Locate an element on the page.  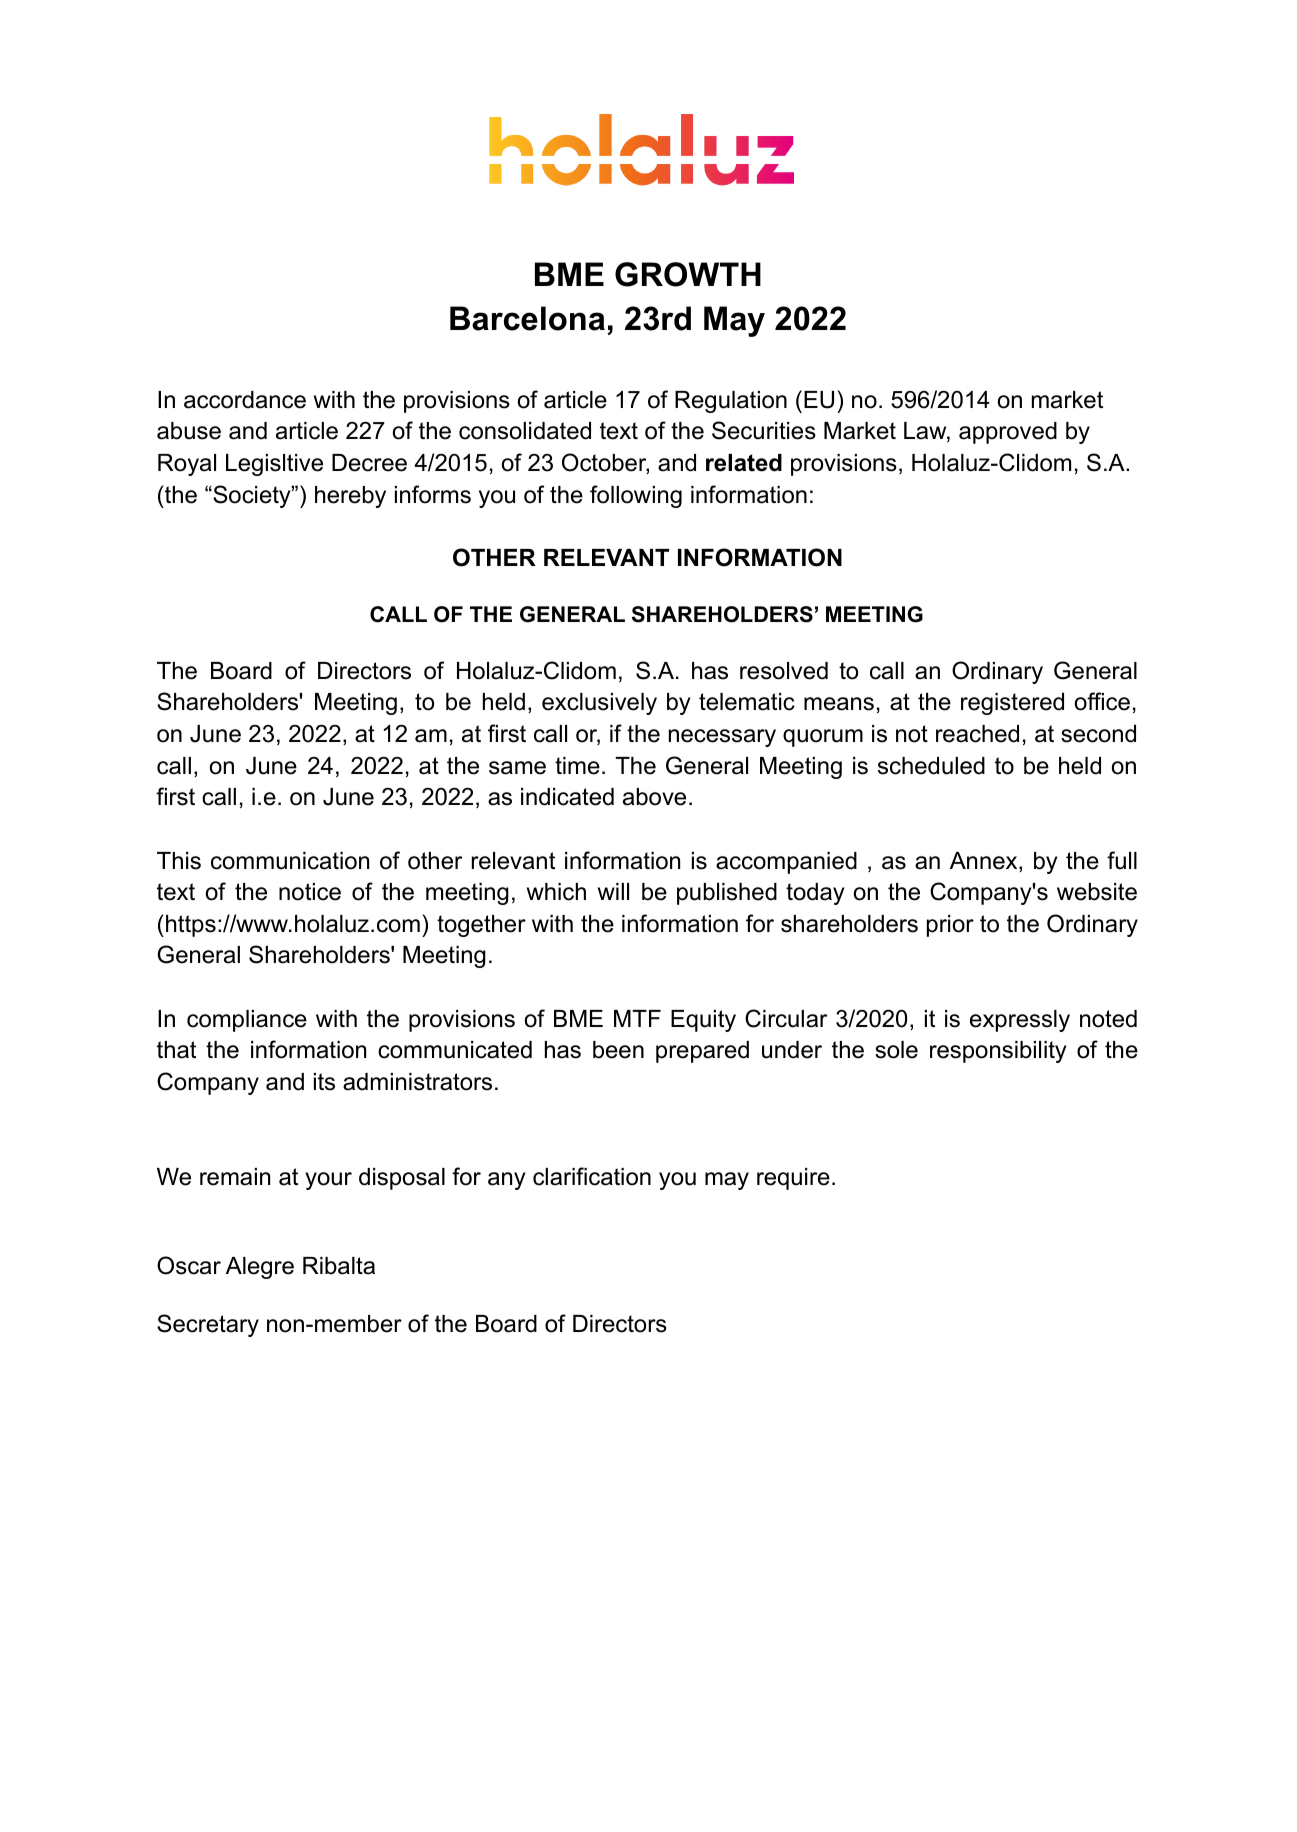
related is located at coordinates (744, 463).
